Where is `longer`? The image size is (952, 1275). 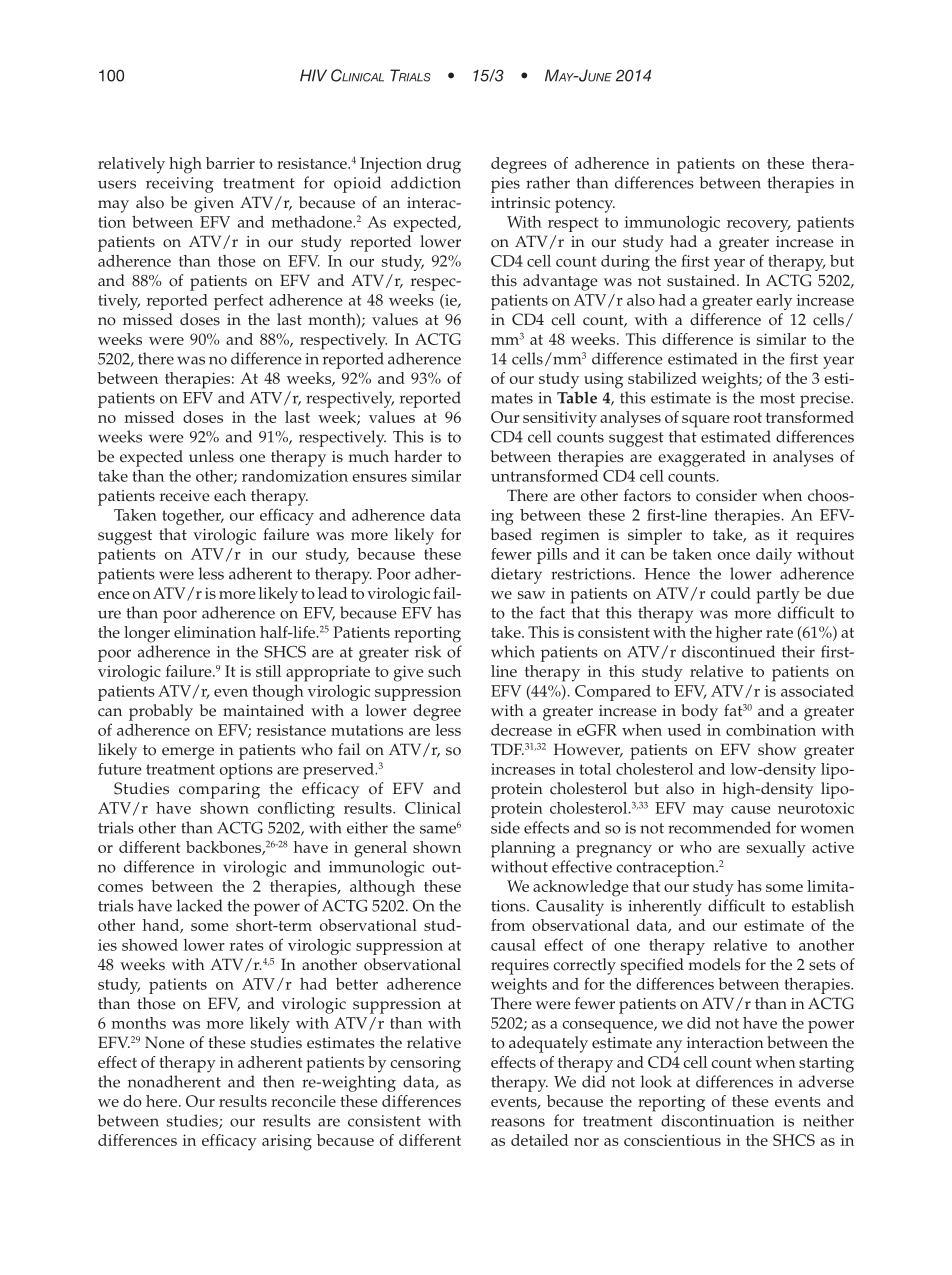
longer is located at coordinates (147, 634).
